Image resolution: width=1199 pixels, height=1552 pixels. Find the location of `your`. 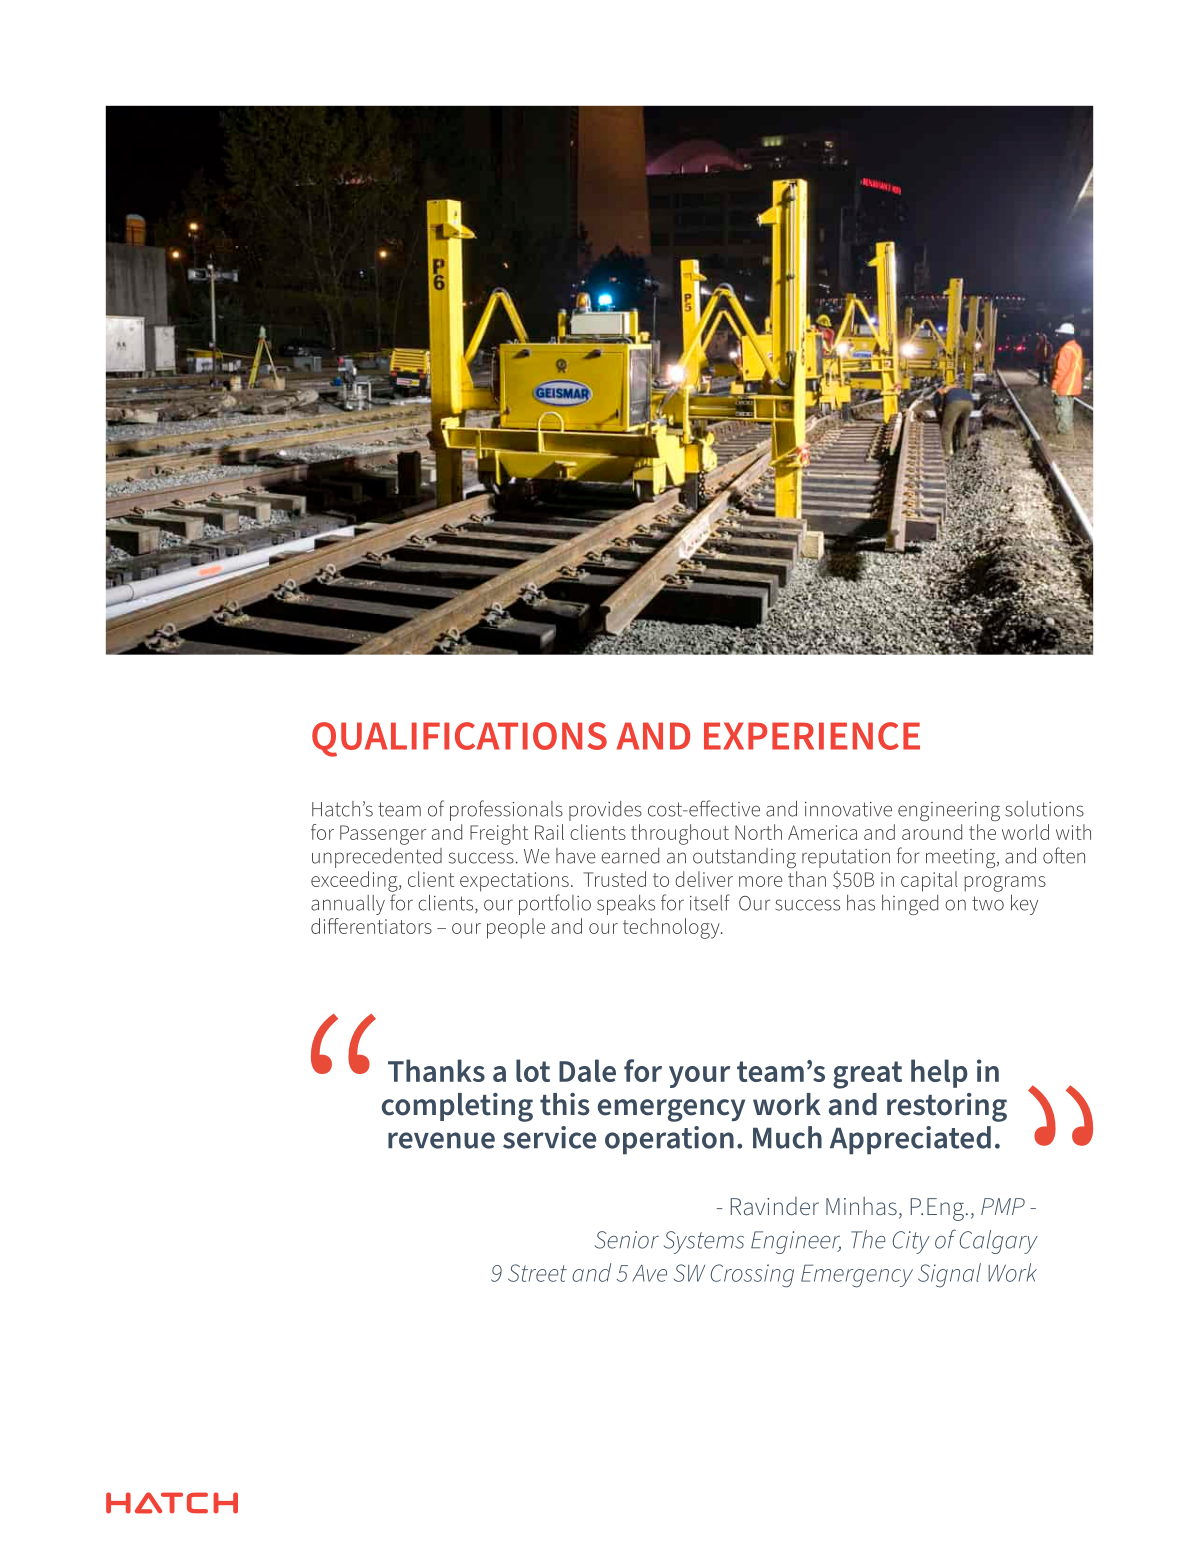

your is located at coordinates (699, 1077).
